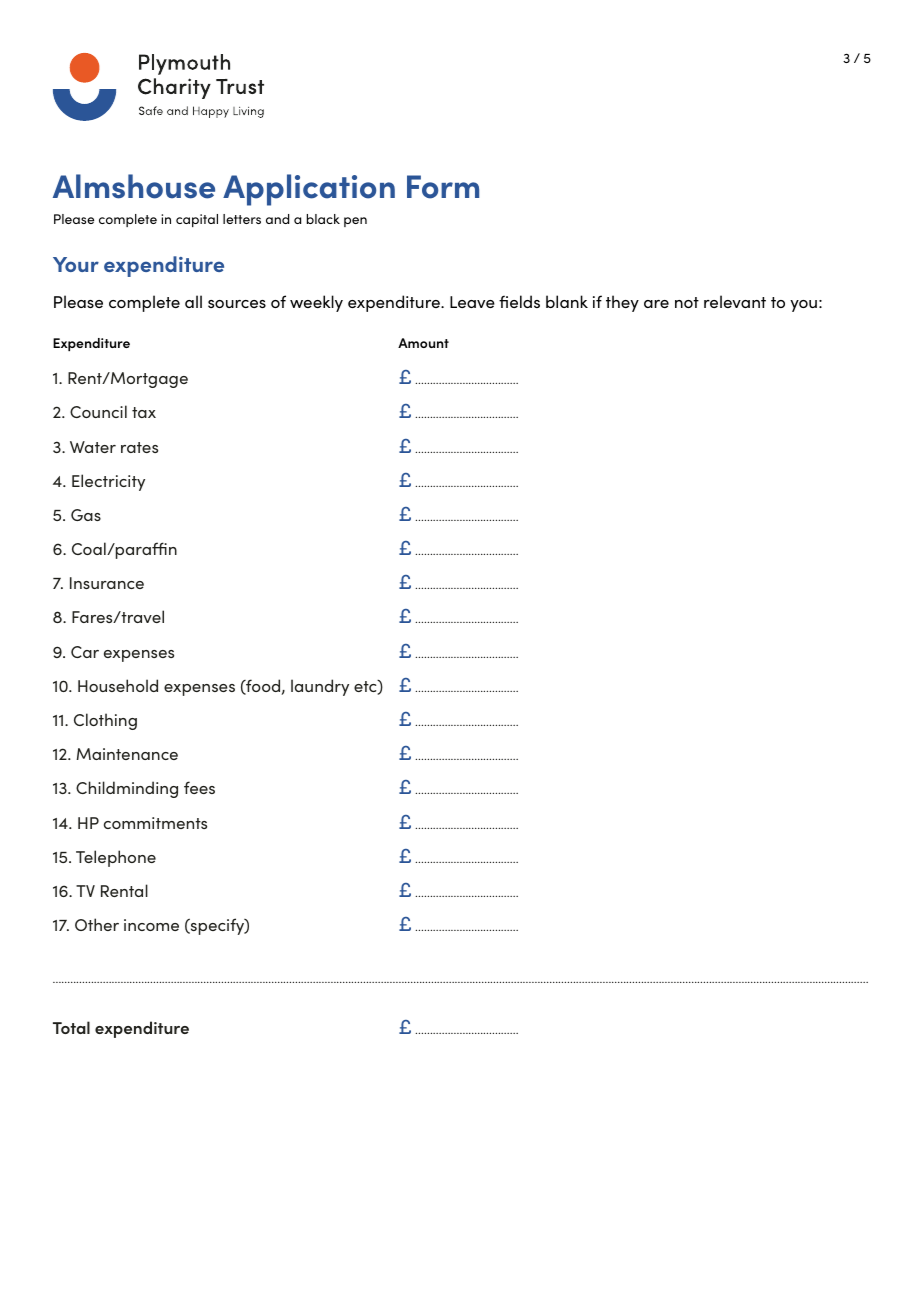  What do you see at coordinates (71, 1027) in the screenshot?
I see `Total` at bounding box center [71, 1027].
